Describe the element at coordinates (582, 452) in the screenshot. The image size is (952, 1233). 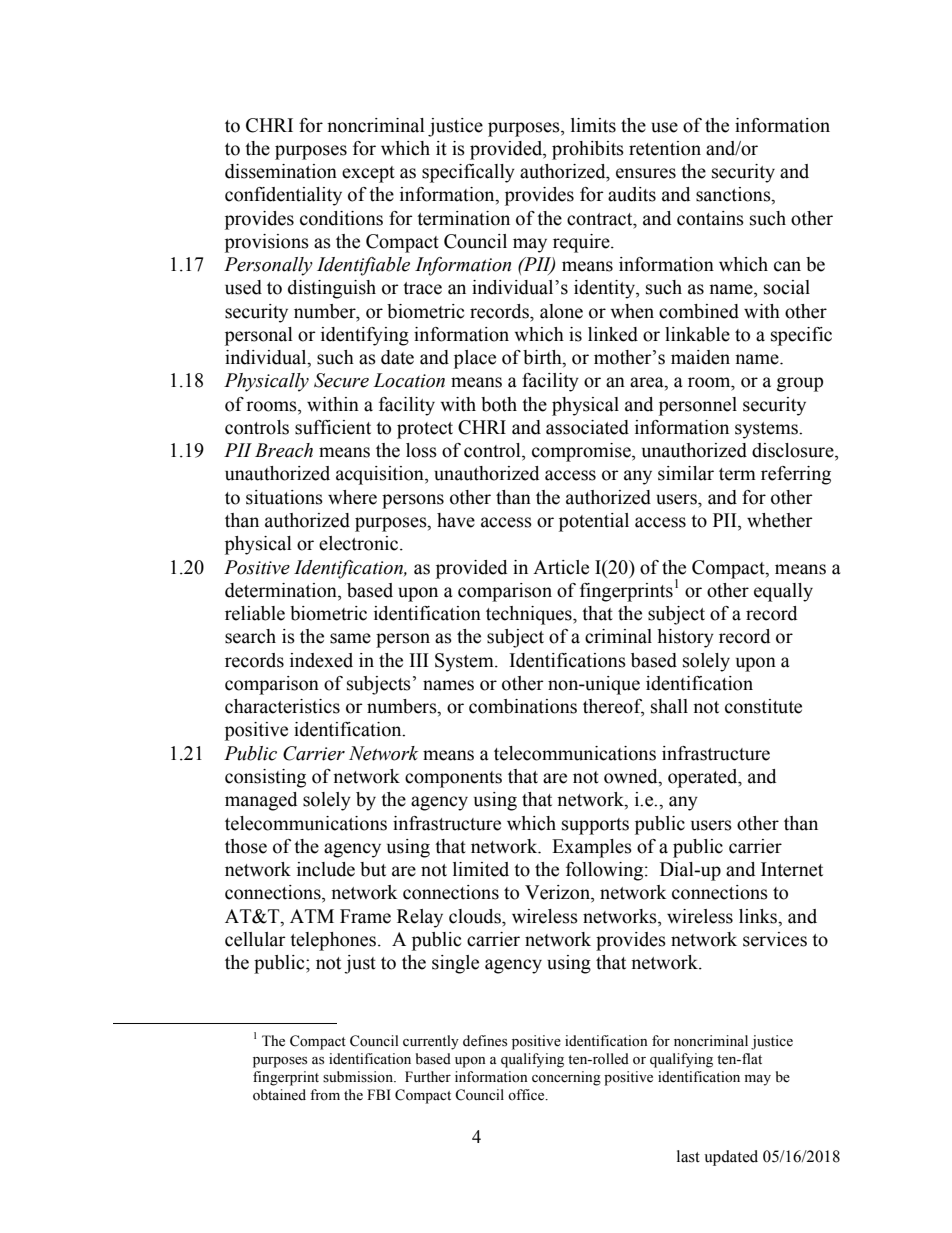
I see `compromise` at that location.
